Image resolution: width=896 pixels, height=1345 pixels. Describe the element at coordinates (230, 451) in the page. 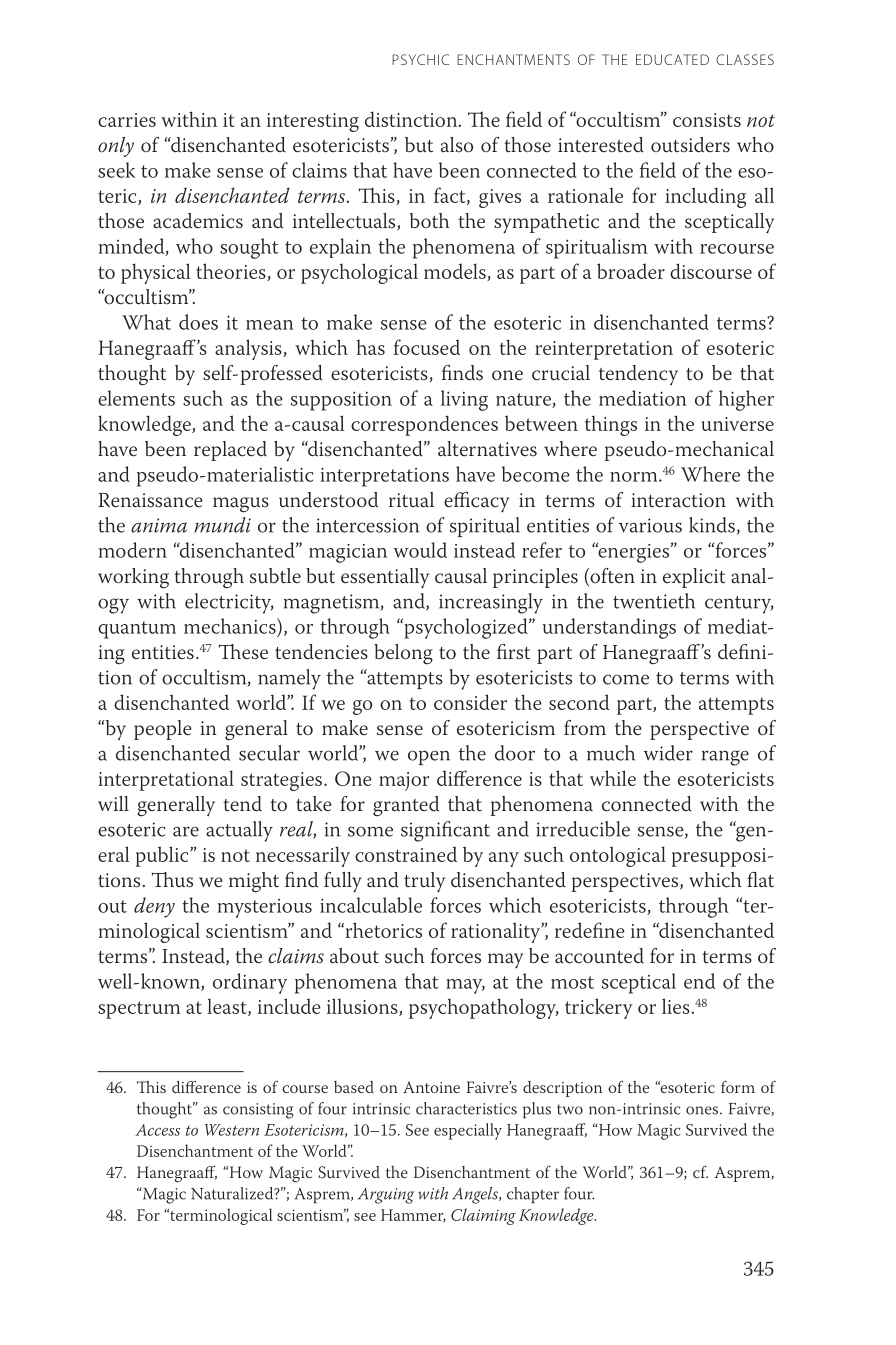

I see `replaced` at that location.
